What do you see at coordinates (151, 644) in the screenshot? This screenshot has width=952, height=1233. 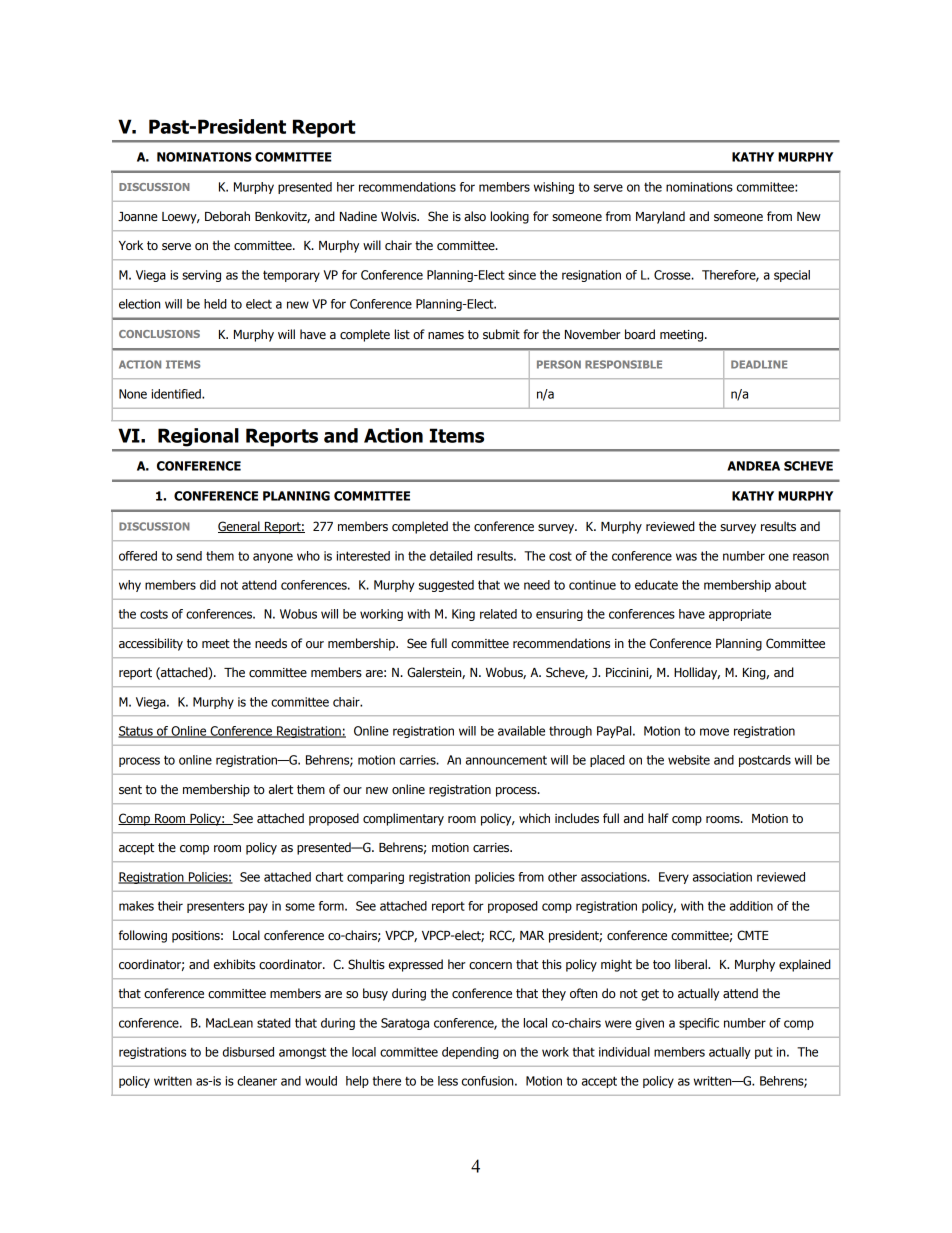 I see `accessibility` at bounding box center [151, 644].
